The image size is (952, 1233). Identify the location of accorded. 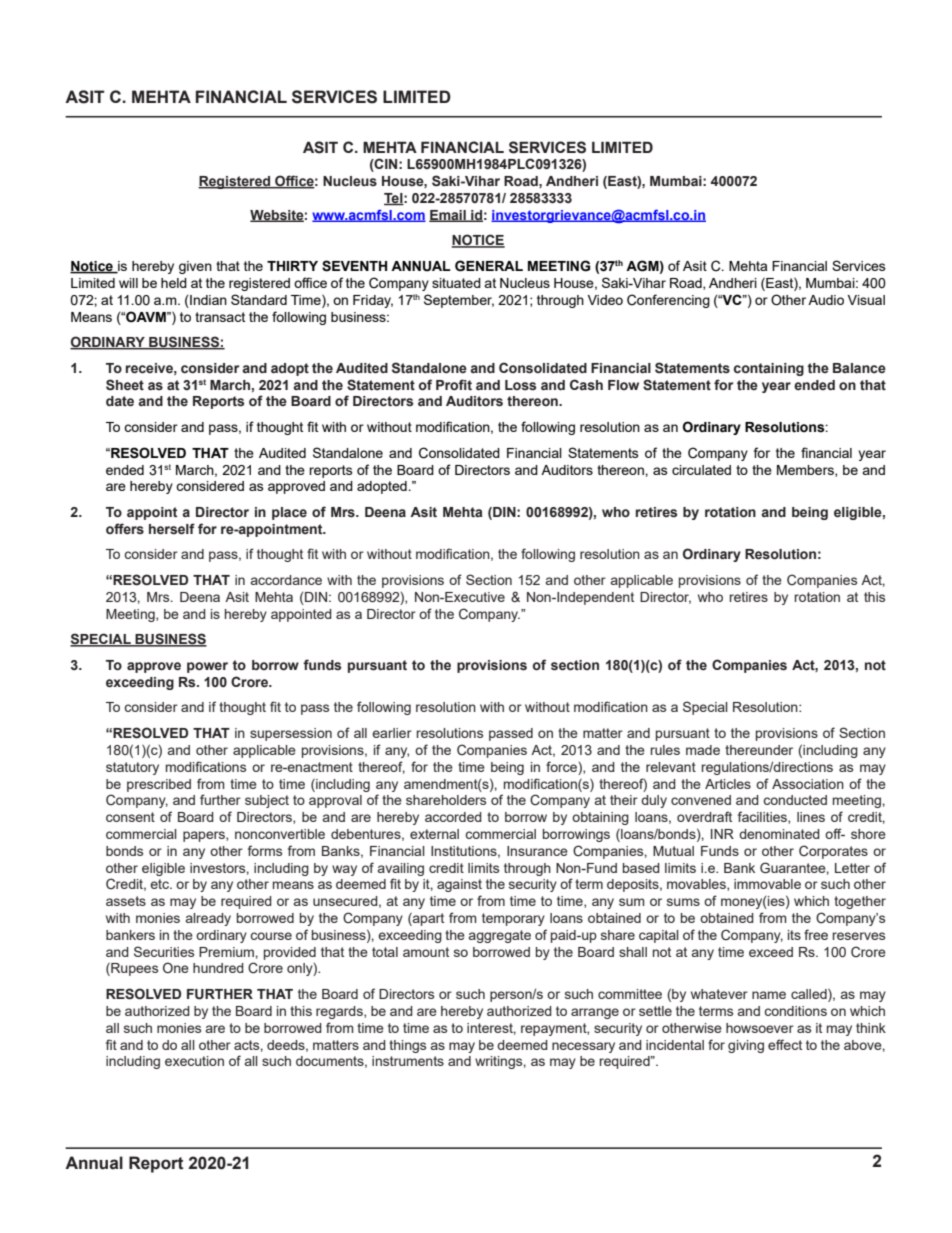
(453, 817).
